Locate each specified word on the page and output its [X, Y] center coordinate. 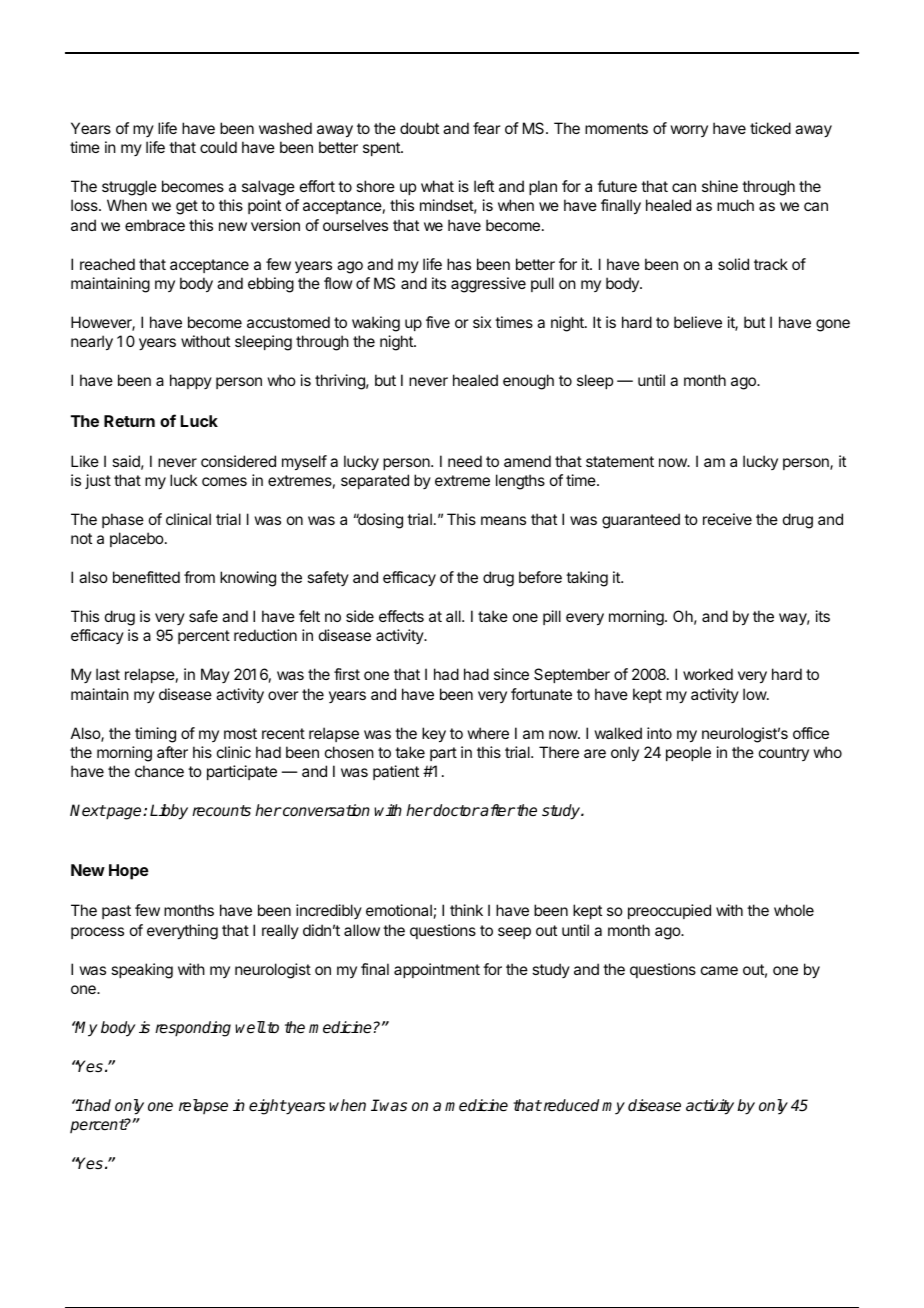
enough [528, 382]
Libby [169, 812]
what [437, 186]
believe [698, 322]
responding [193, 1029]
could [218, 147]
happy [191, 381]
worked [708, 674]
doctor [456, 810]
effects [401, 616]
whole [794, 910]
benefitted [146, 577]
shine [720, 186]
